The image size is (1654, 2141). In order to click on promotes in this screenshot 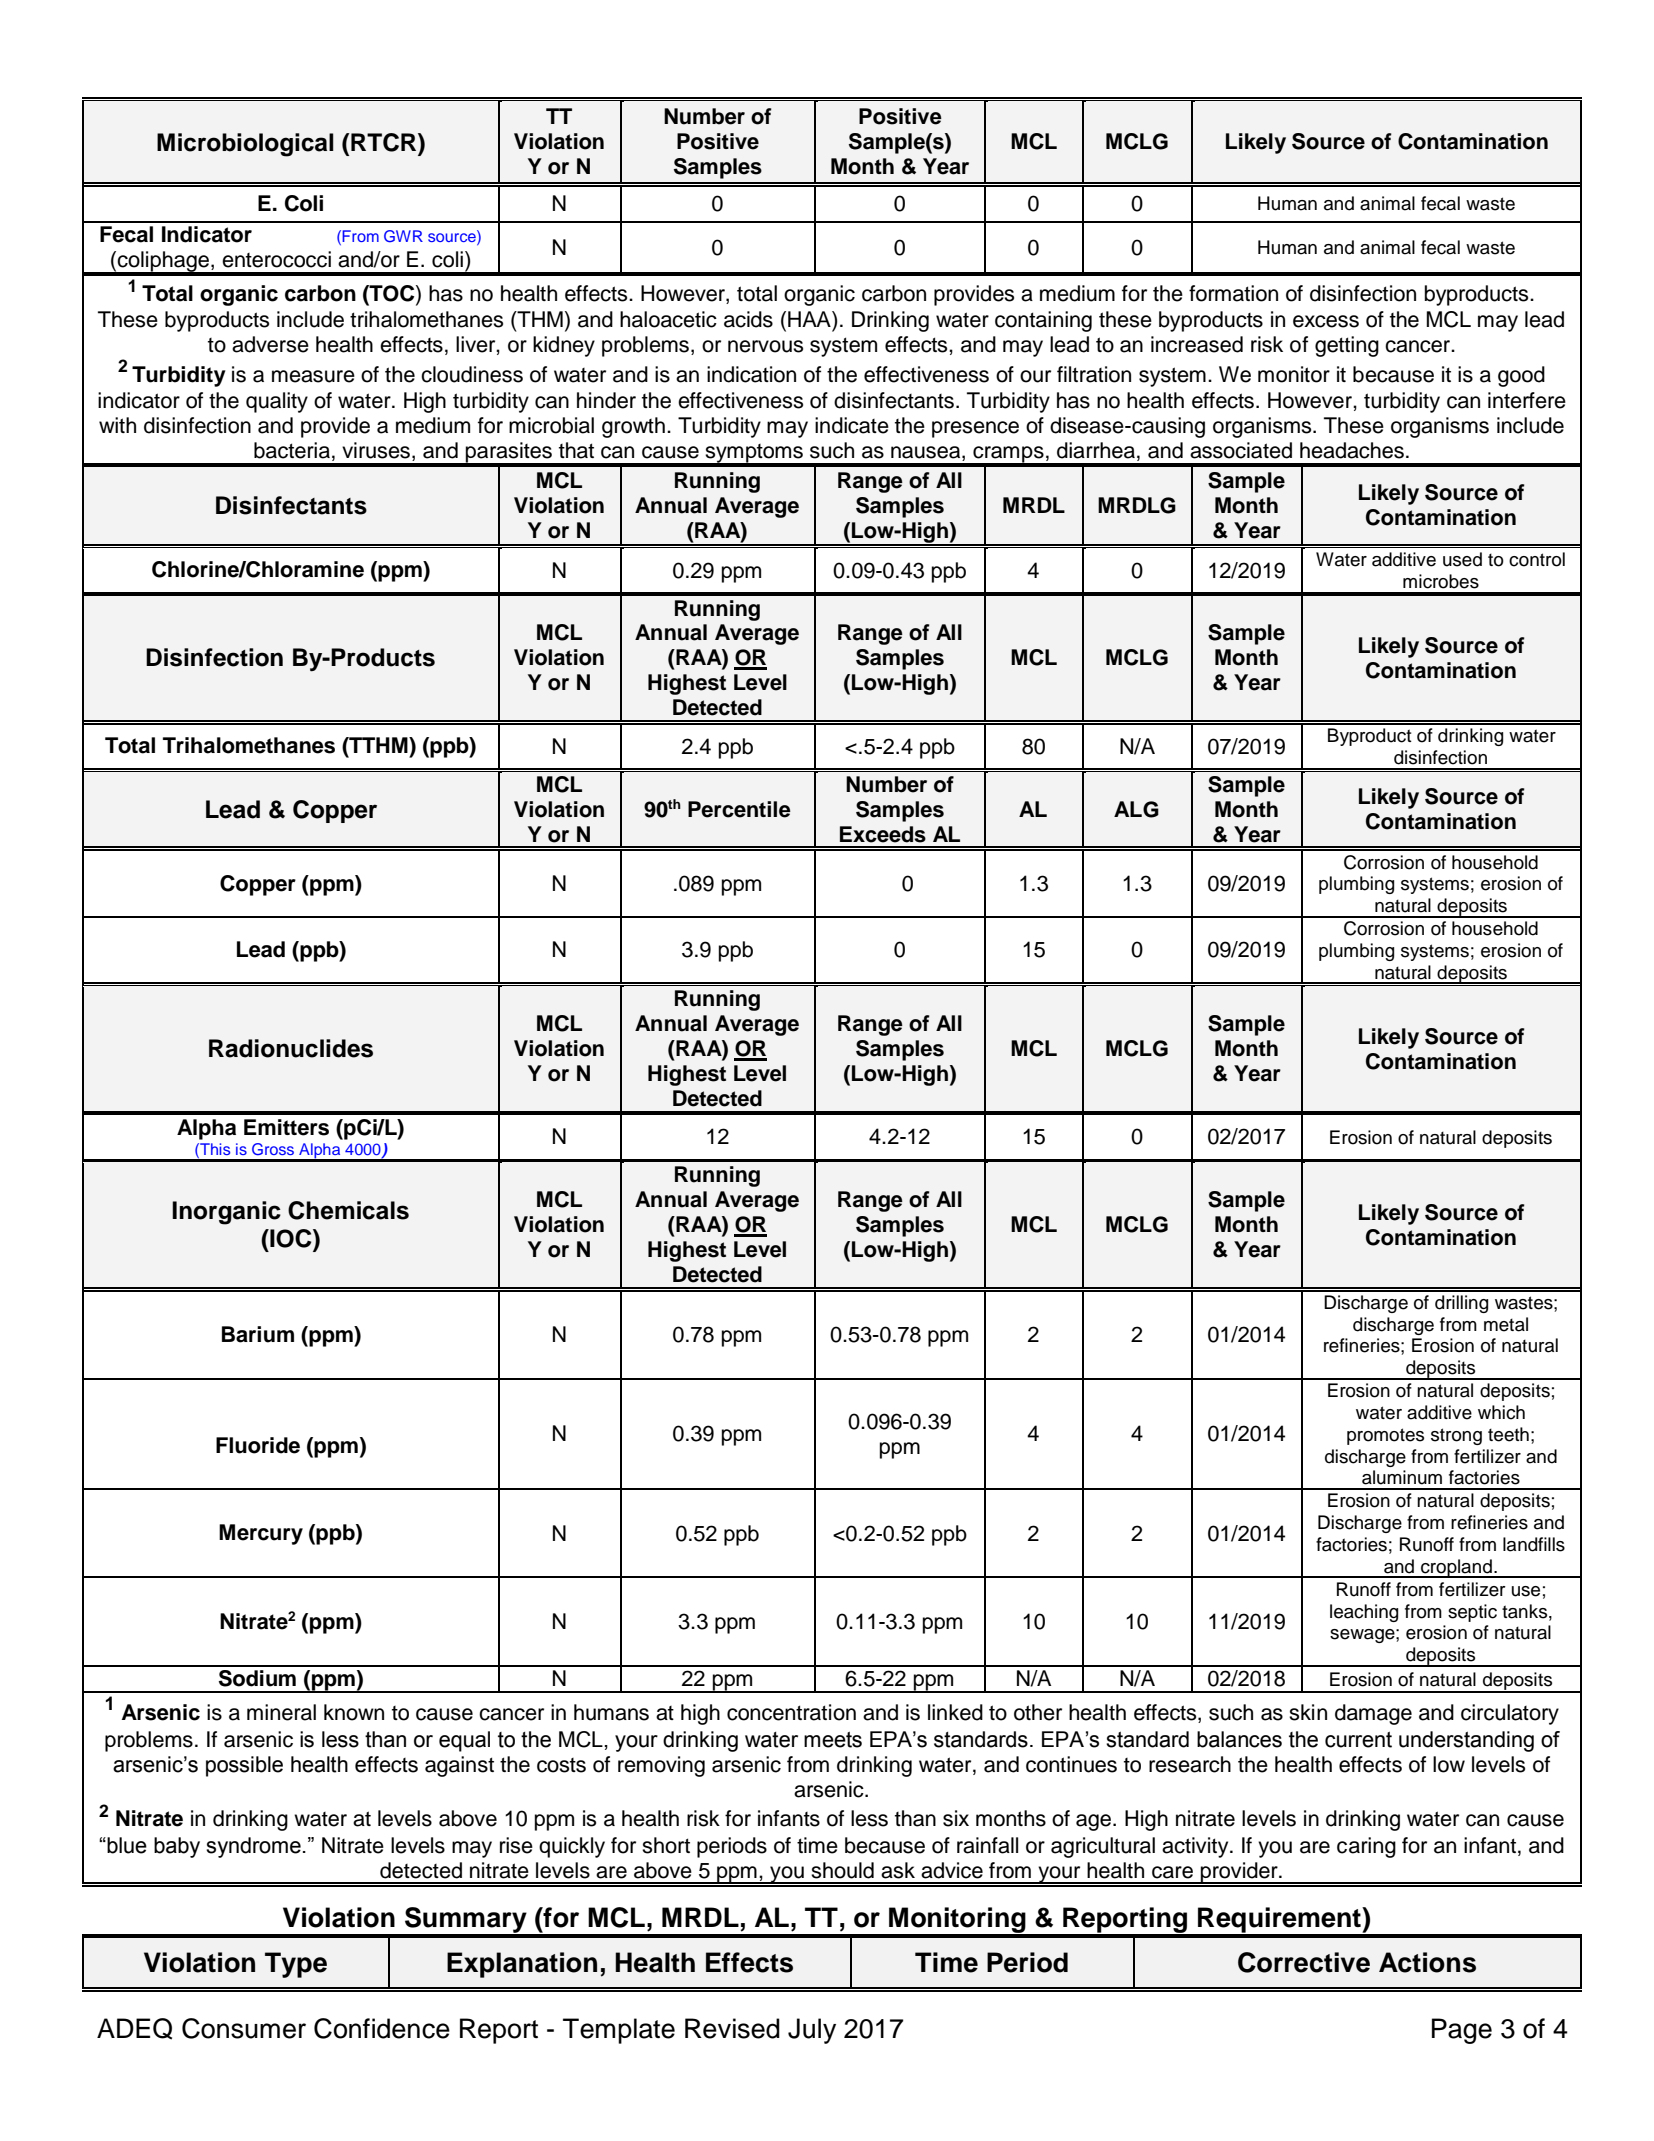, I will do `click(1385, 1436)`.
